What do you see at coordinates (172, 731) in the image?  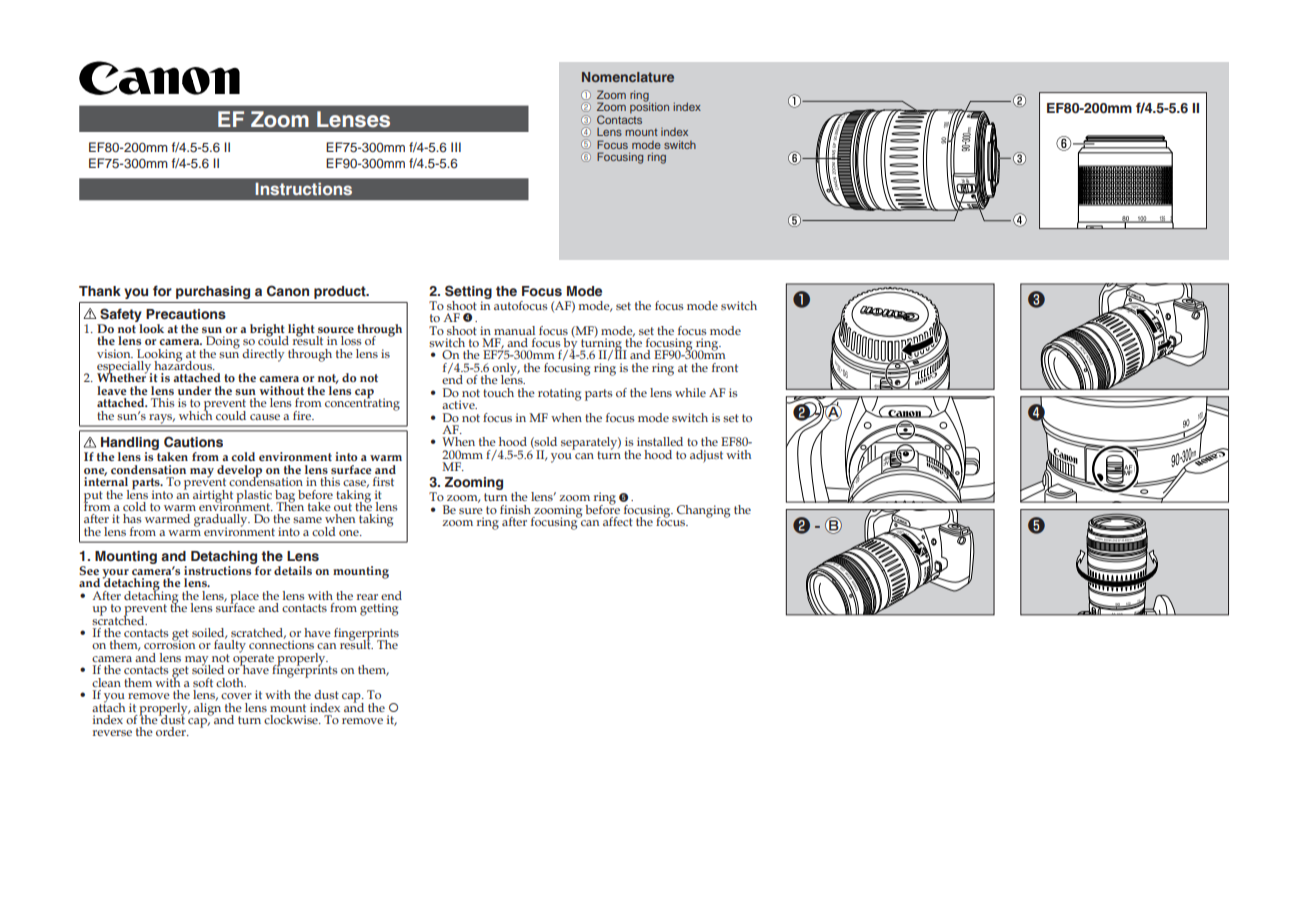 I see `order` at bounding box center [172, 731].
